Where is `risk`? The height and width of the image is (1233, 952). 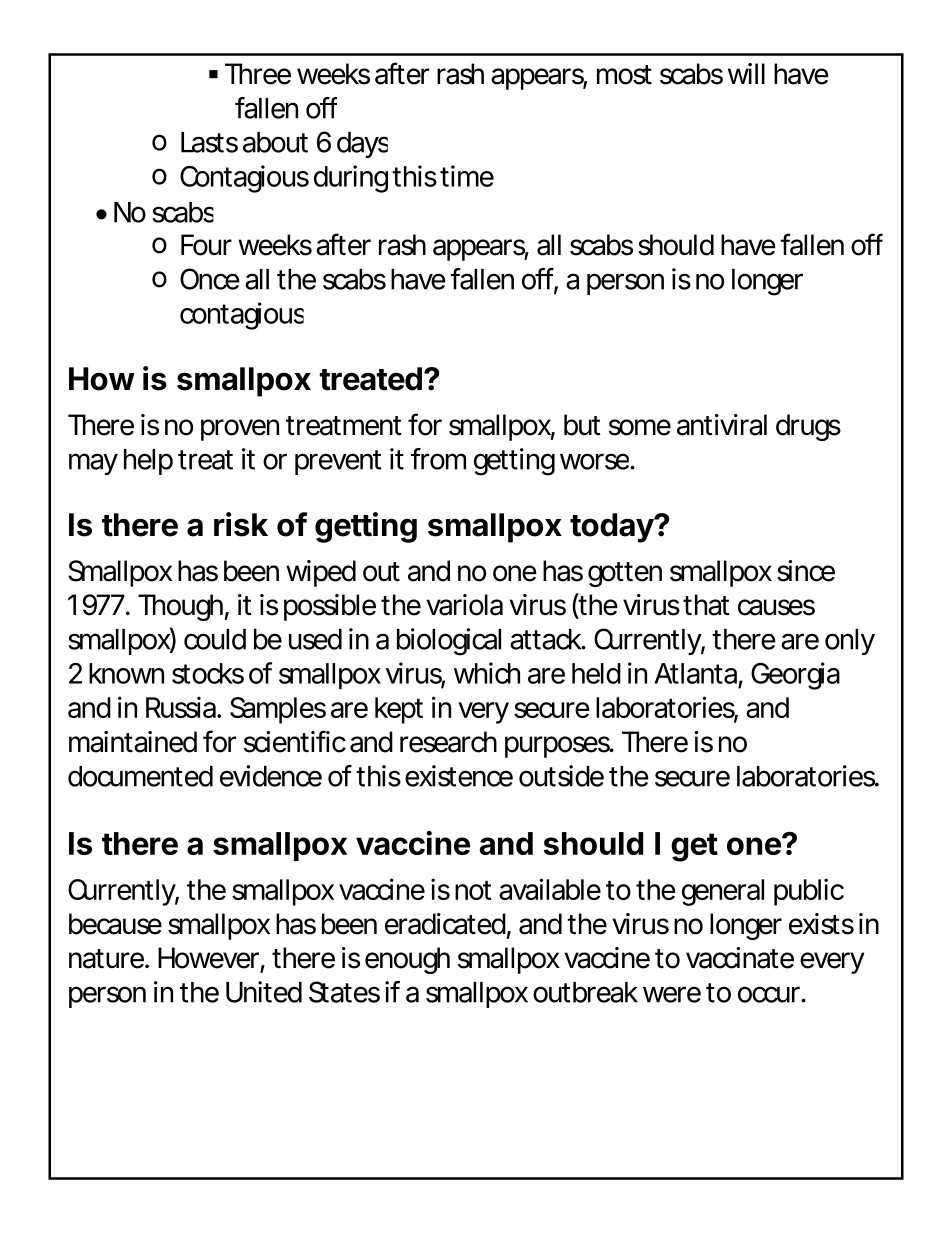 risk is located at coordinates (241, 524).
